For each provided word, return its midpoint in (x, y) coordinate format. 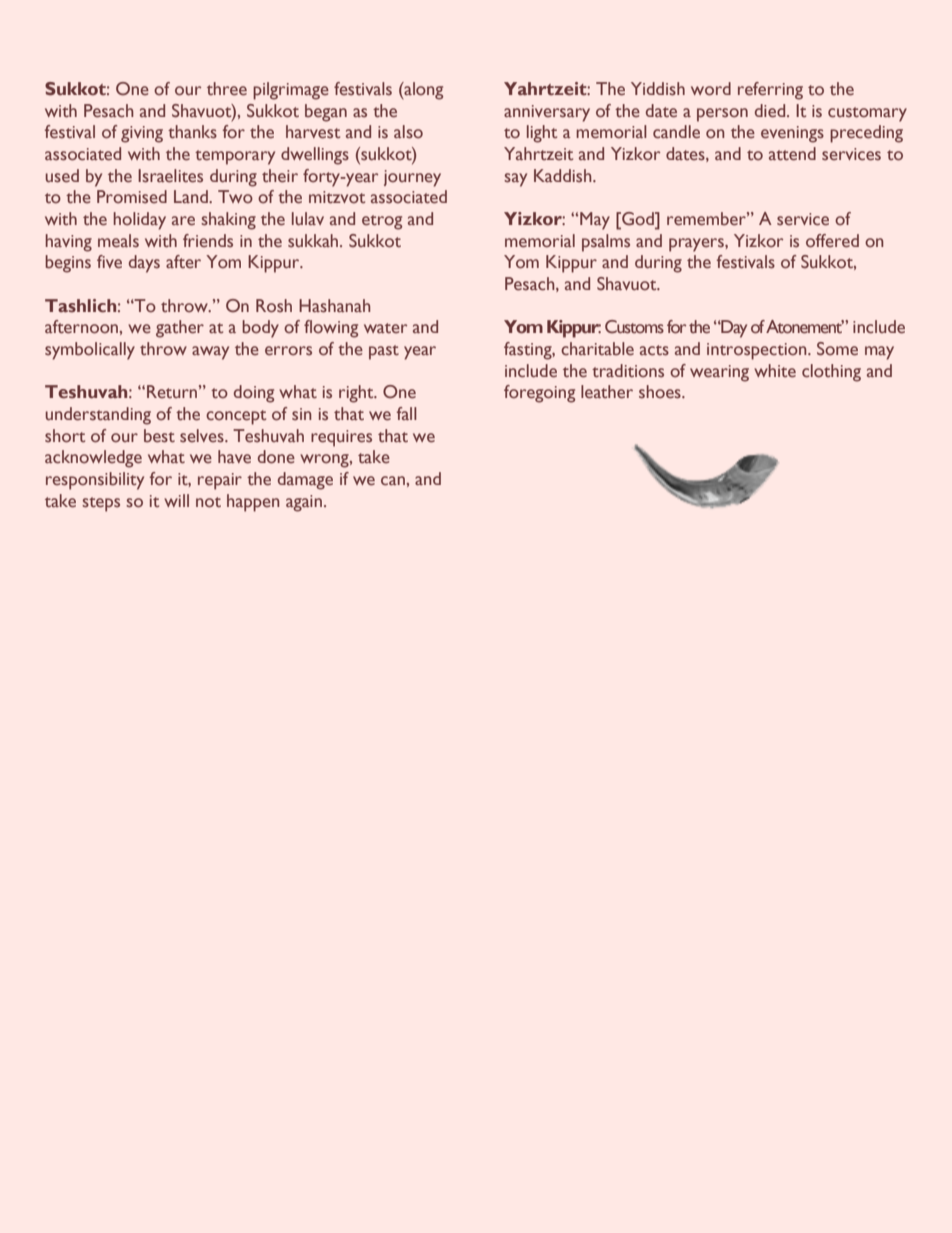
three (227, 89)
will (176, 500)
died (771, 111)
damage (305, 481)
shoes (661, 392)
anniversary (547, 113)
